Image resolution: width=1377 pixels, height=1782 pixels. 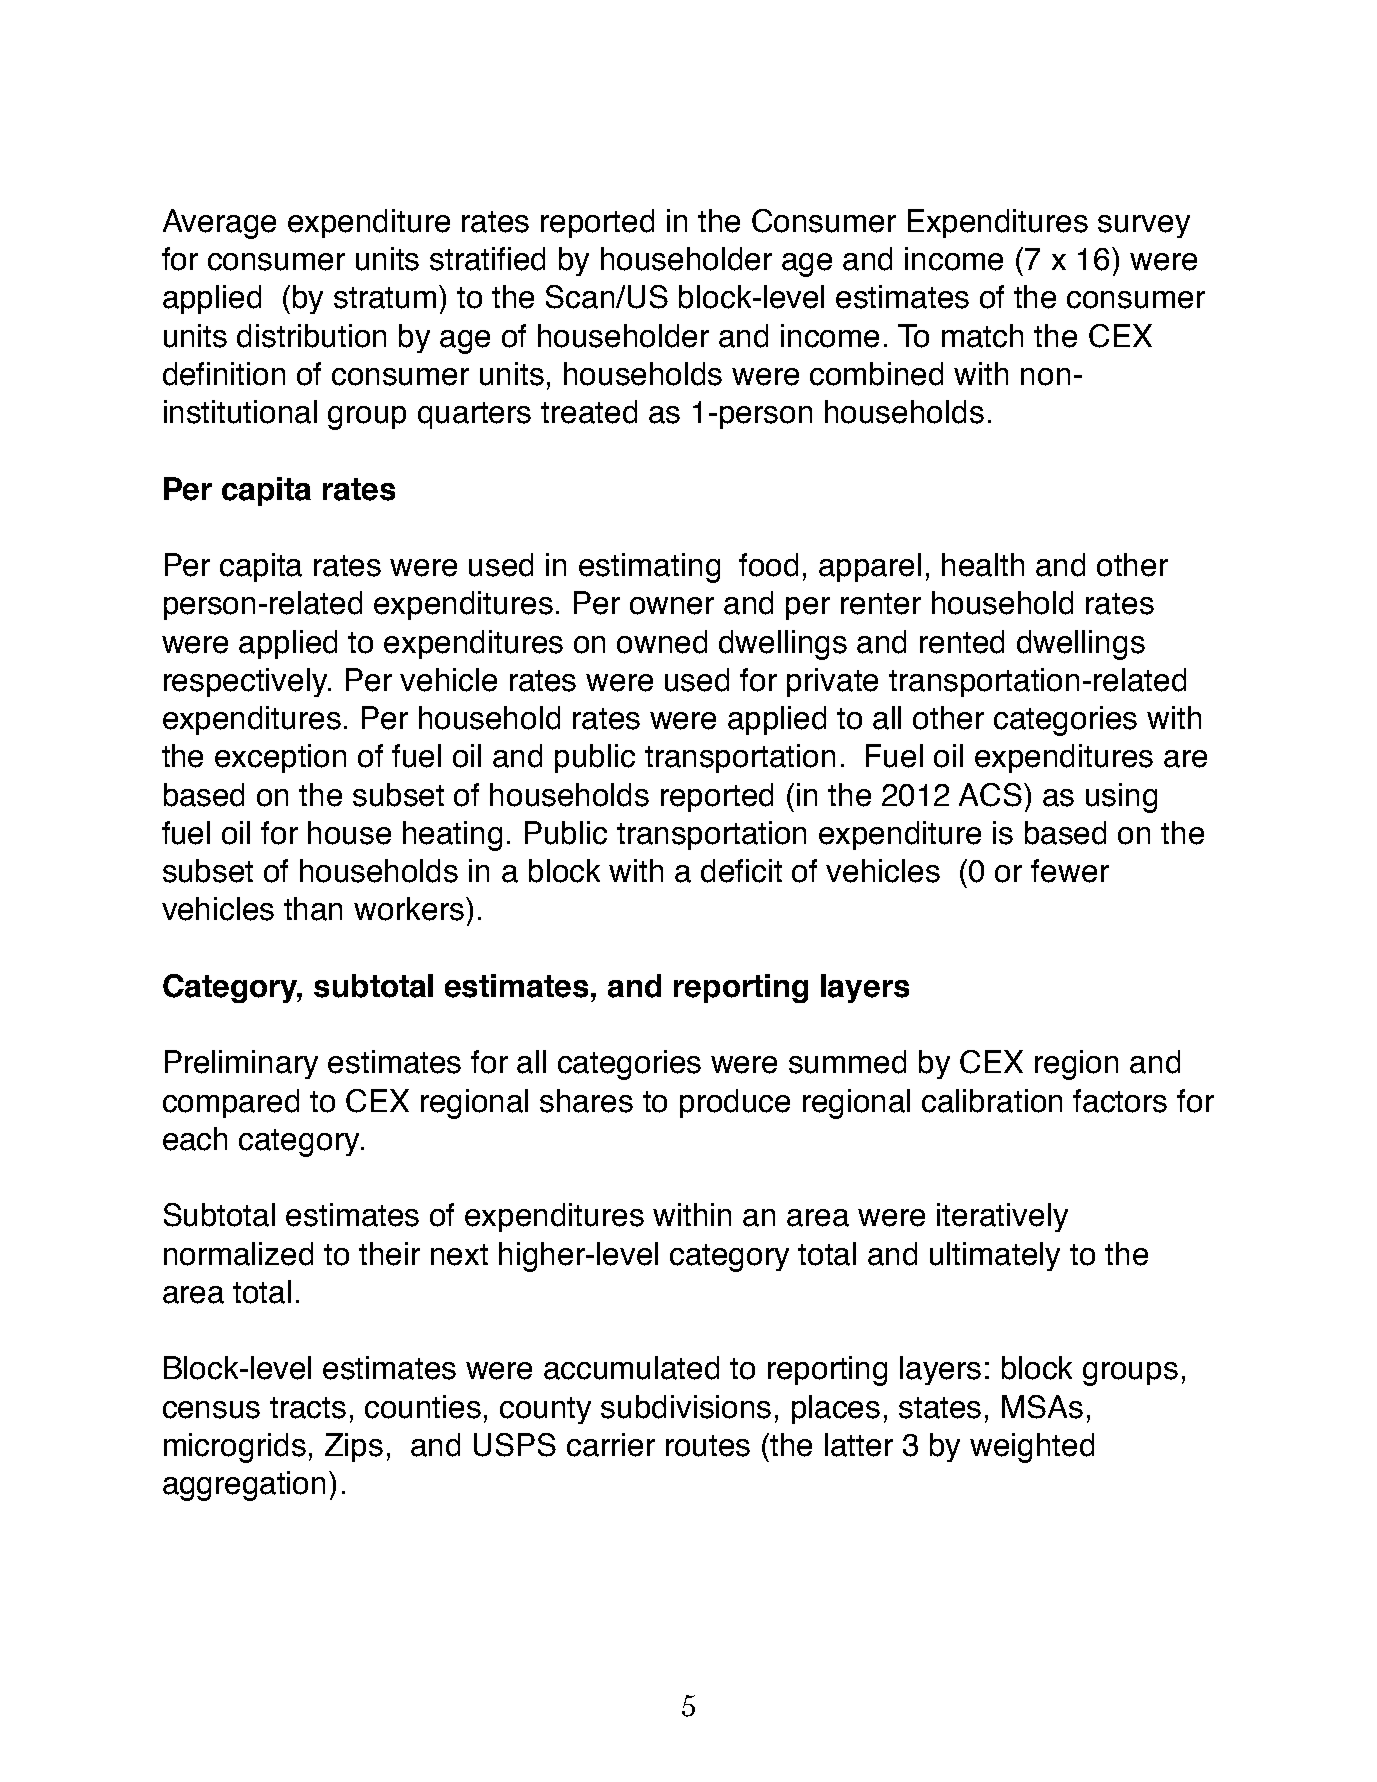 What do you see at coordinates (662, 642) in the screenshot?
I see `owned` at bounding box center [662, 642].
